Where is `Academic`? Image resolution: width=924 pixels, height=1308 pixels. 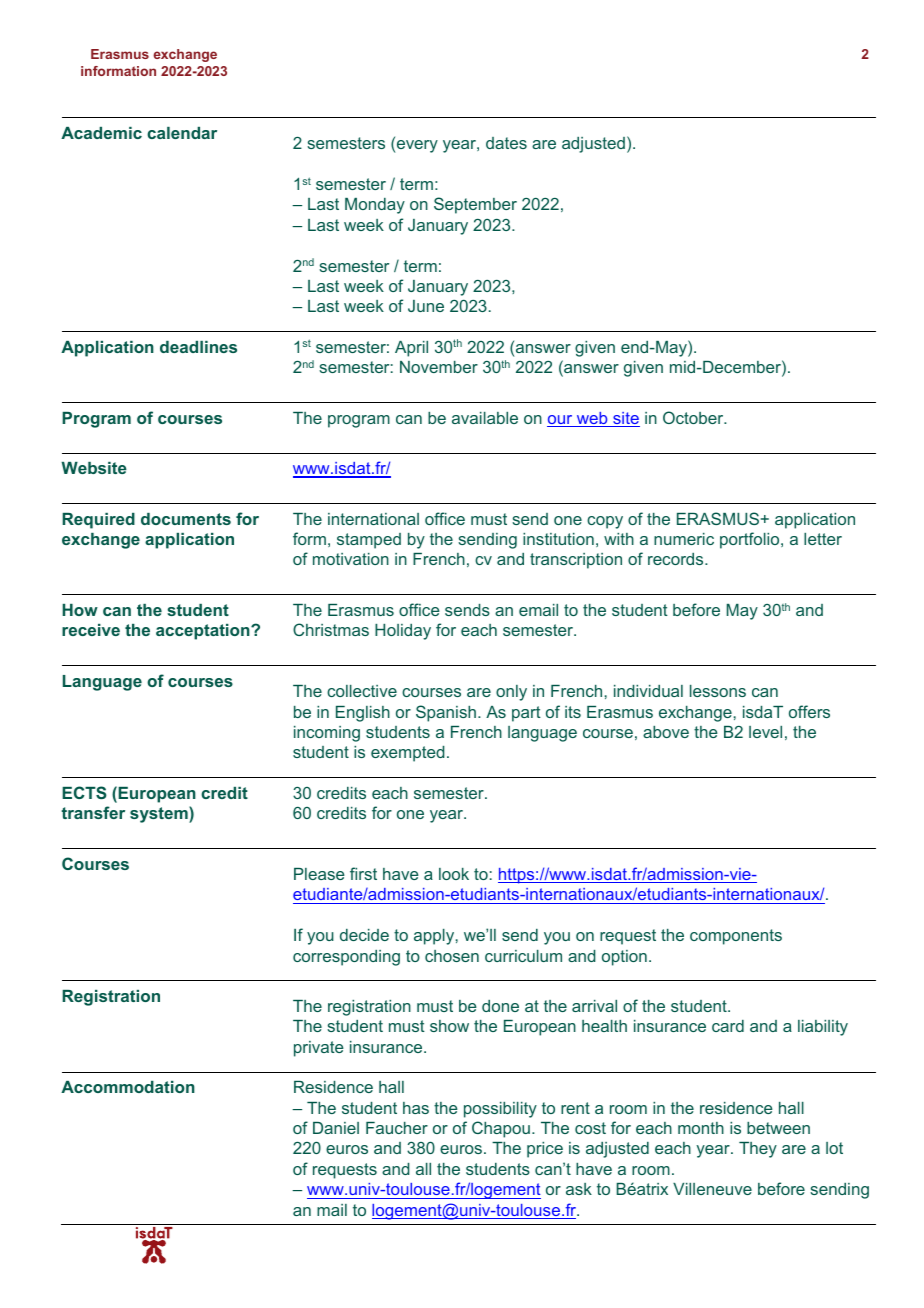
Academic is located at coordinates (101, 133).
